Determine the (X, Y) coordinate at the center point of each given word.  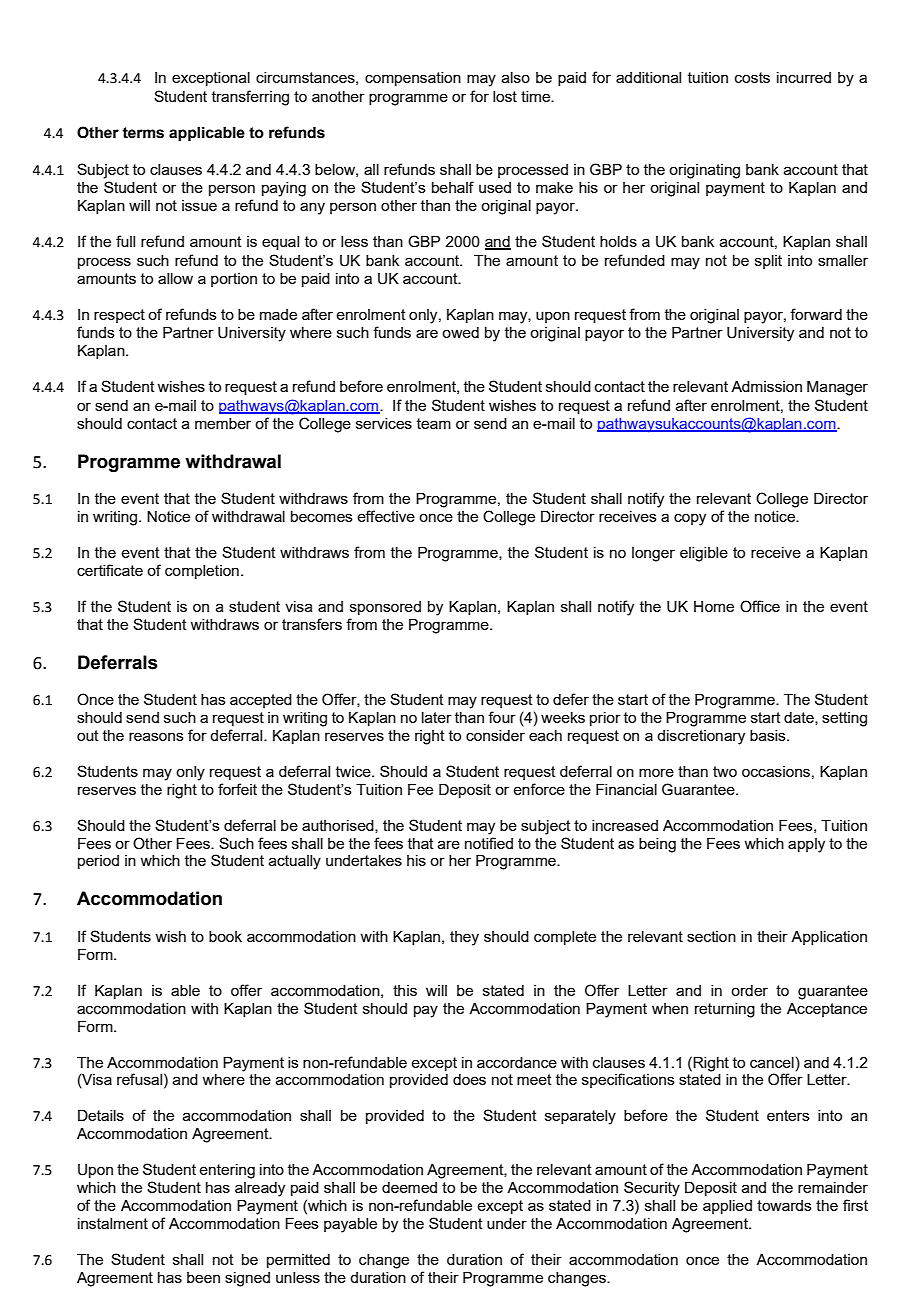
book (225, 936)
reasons (156, 736)
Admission (766, 386)
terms (143, 133)
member (223, 423)
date (800, 718)
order (749, 990)
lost (505, 96)
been (203, 1277)
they (464, 938)
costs (752, 77)
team (434, 423)
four (502, 717)
